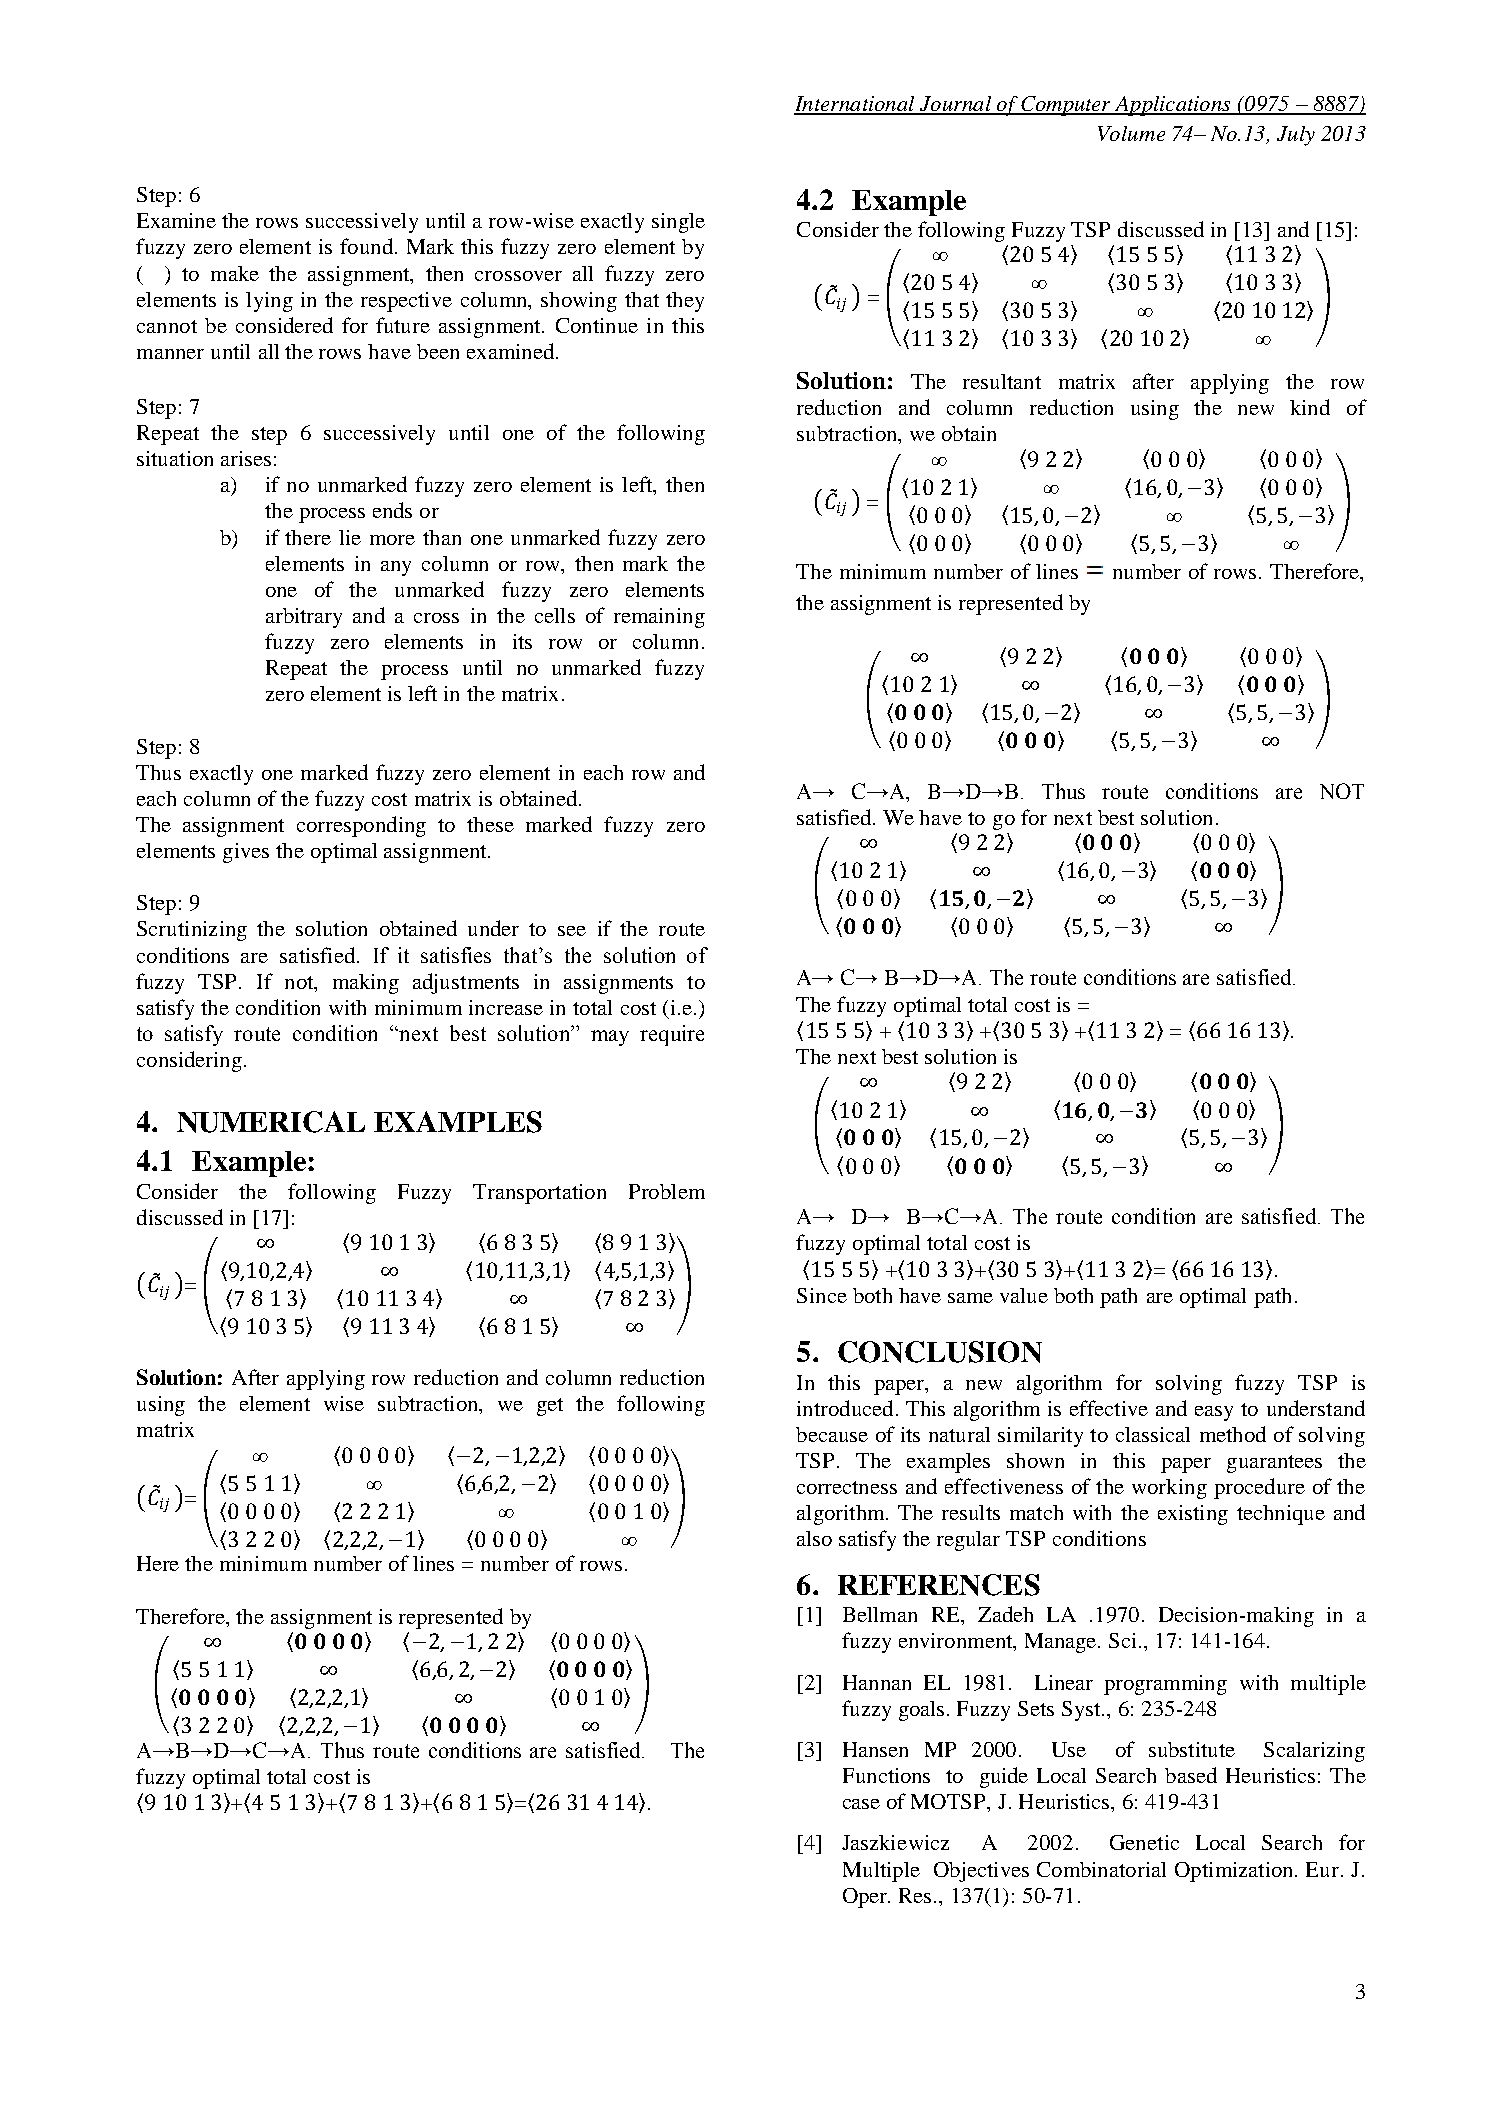 The width and height of the screenshot is (1502, 2124). What do you see at coordinates (678, 223) in the screenshot?
I see `single` at bounding box center [678, 223].
